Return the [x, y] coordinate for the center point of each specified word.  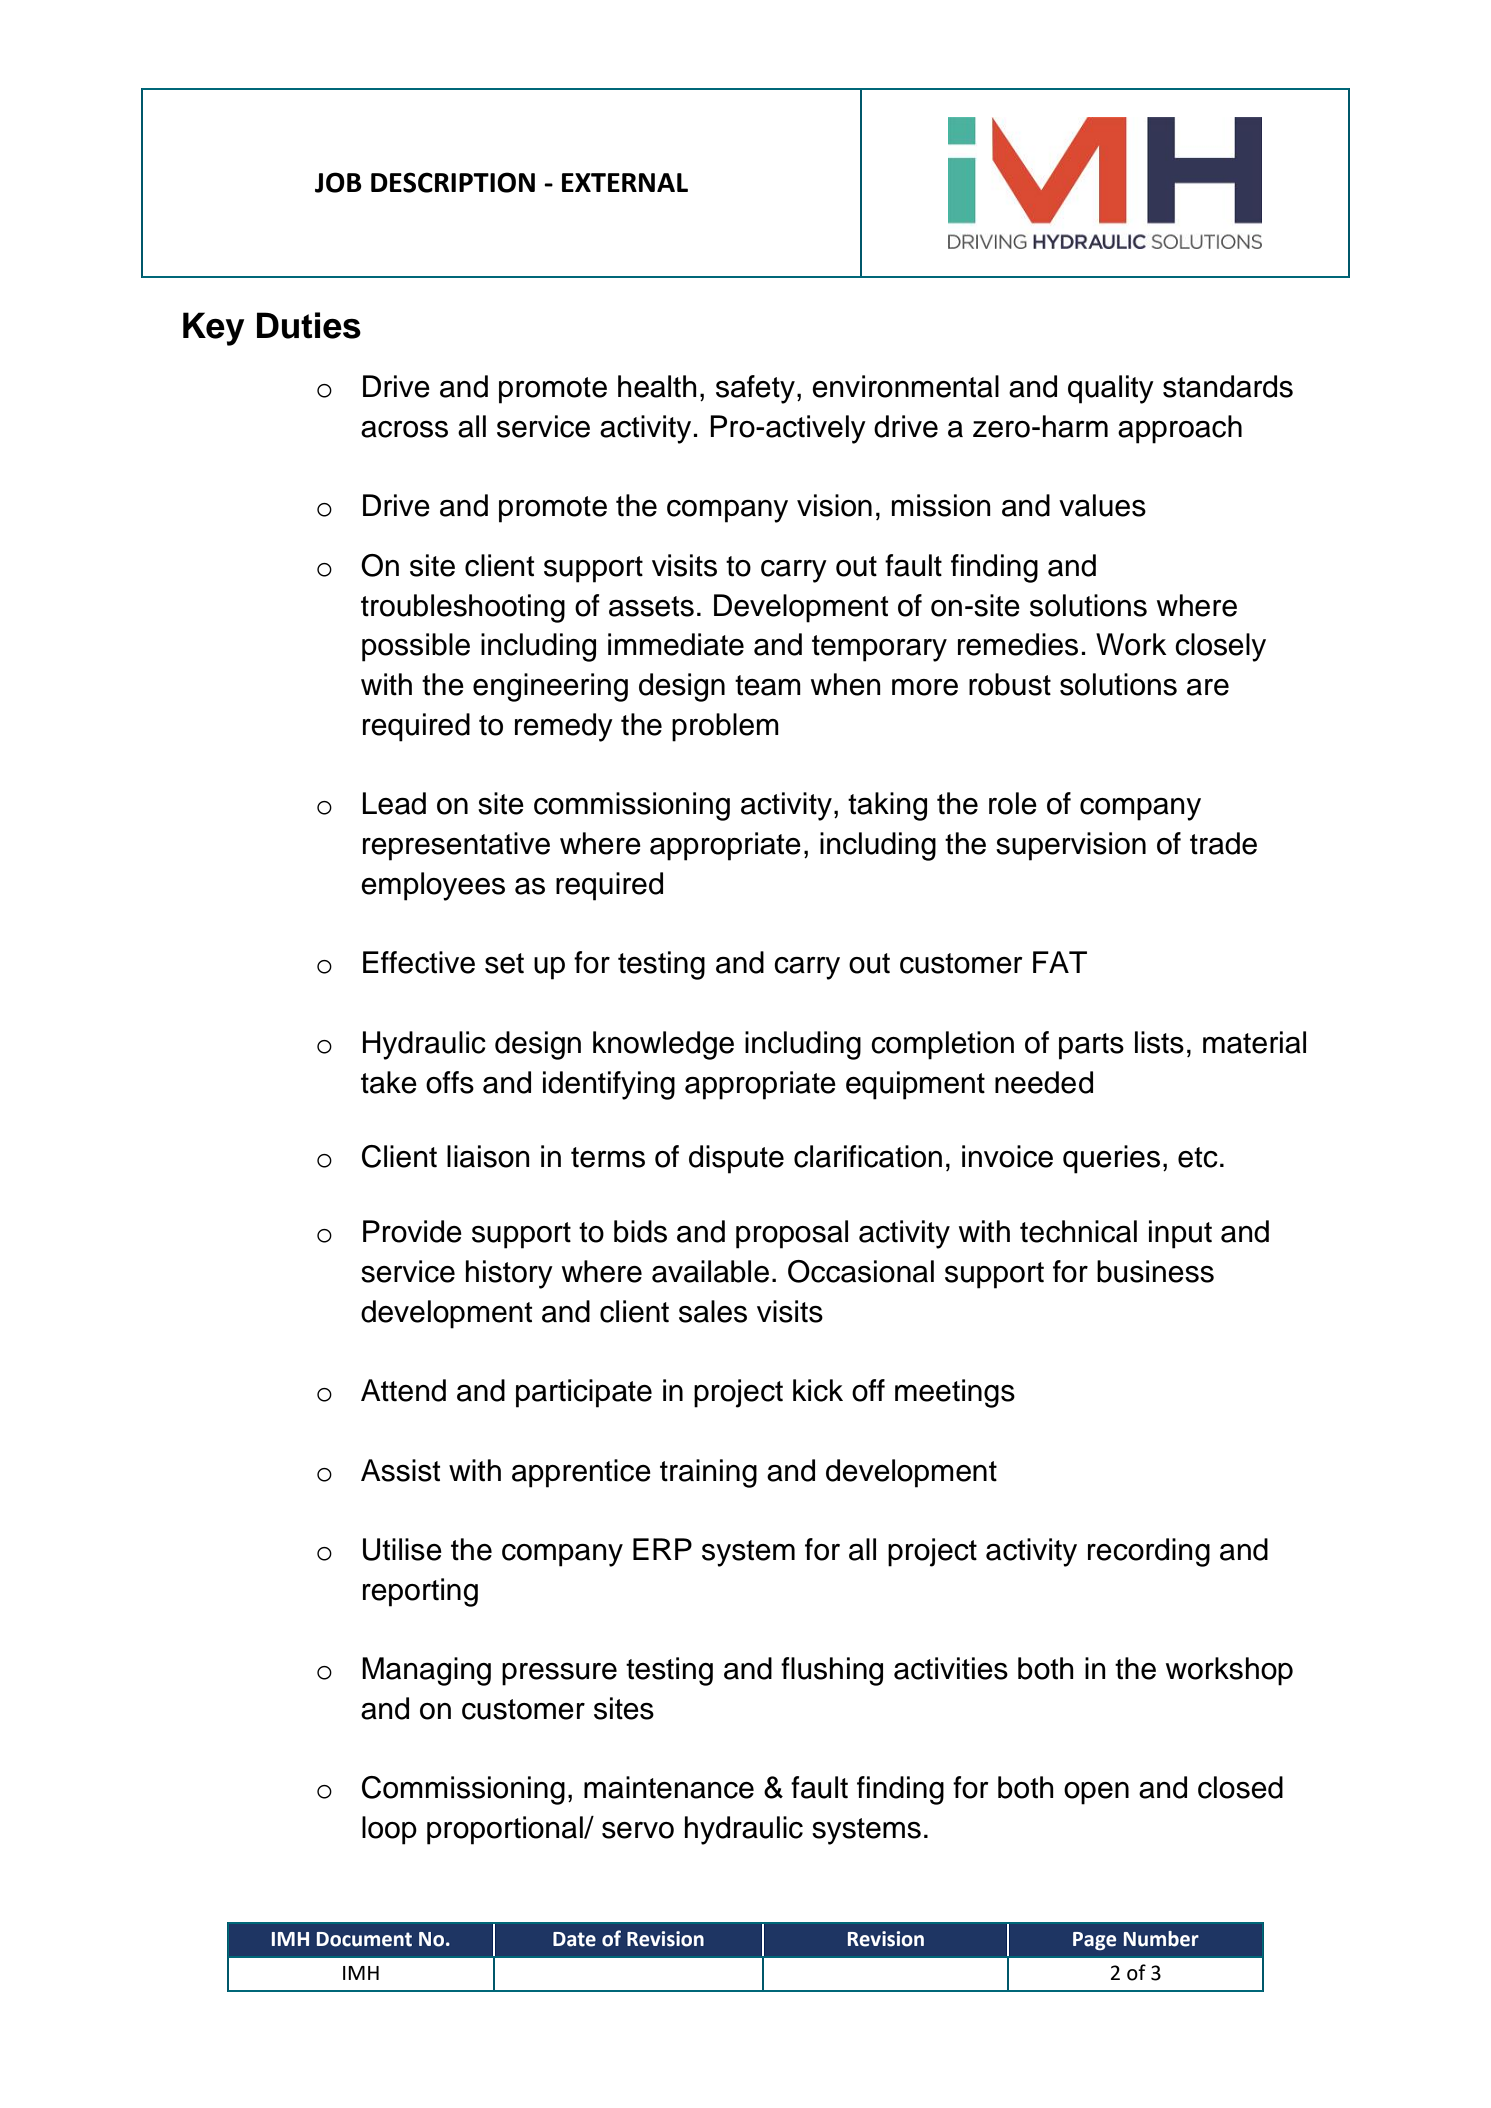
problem [725, 727]
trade [1223, 843]
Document [364, 1939]
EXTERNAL [625, 182]
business [1155, 1271]
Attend [403, 1390]
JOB [338, 182]
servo [638, 1830]
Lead [394, 803]
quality [1111, 389]
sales [713, 1311]
